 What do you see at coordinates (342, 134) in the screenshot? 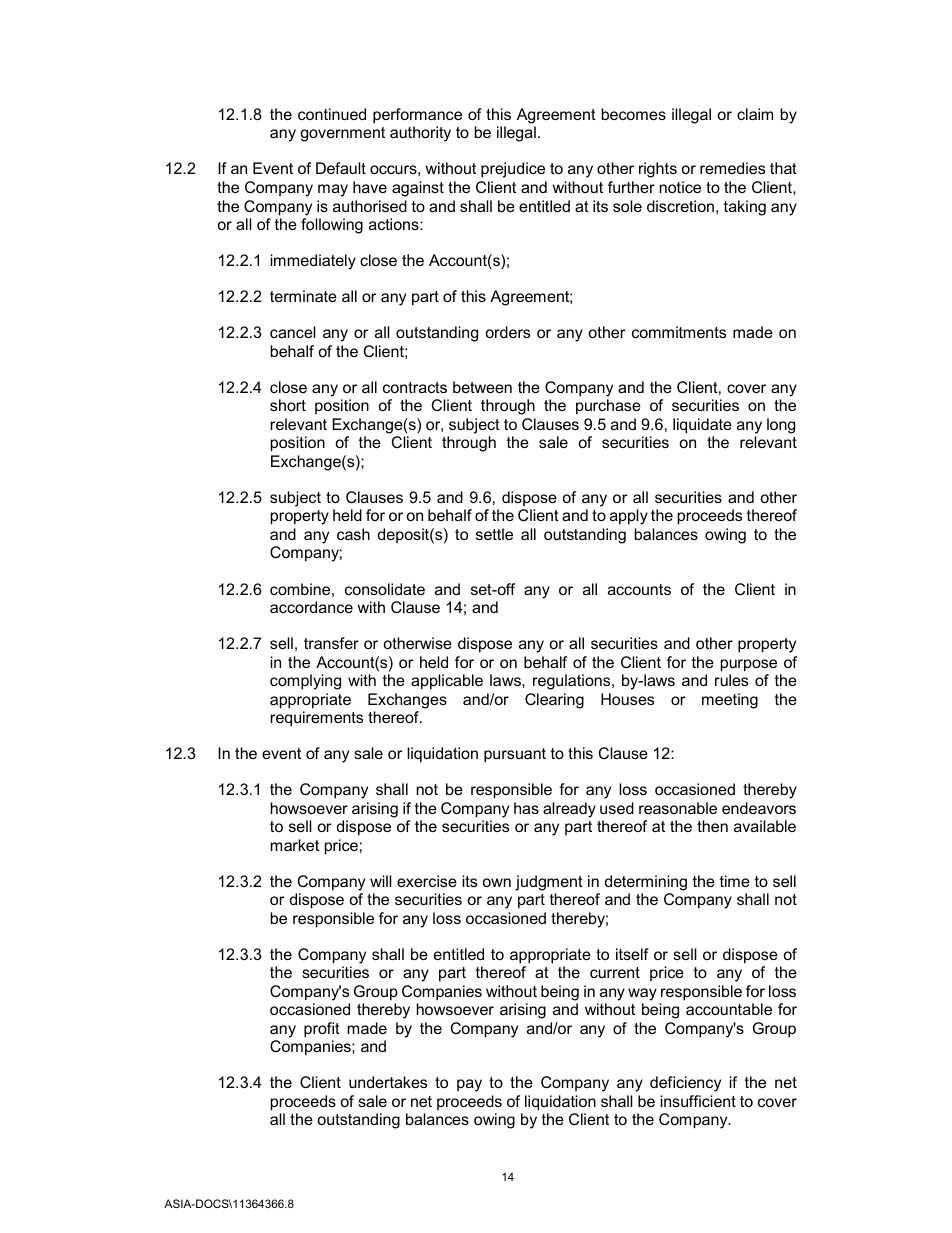
I see `government` at bounding box center [342, 134].
